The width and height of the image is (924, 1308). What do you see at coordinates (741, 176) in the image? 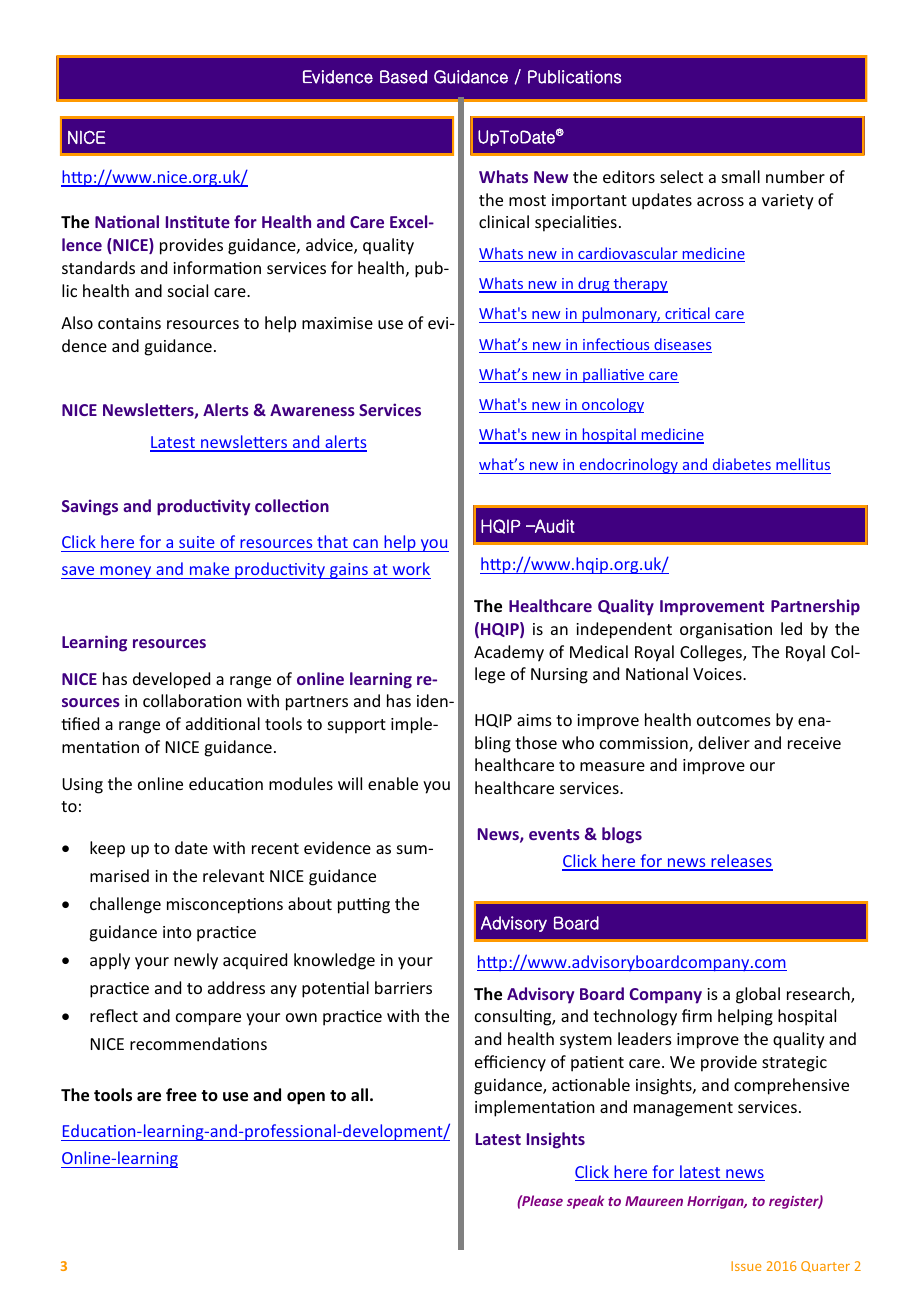
I see `small` at bounding box center [741, 176].
